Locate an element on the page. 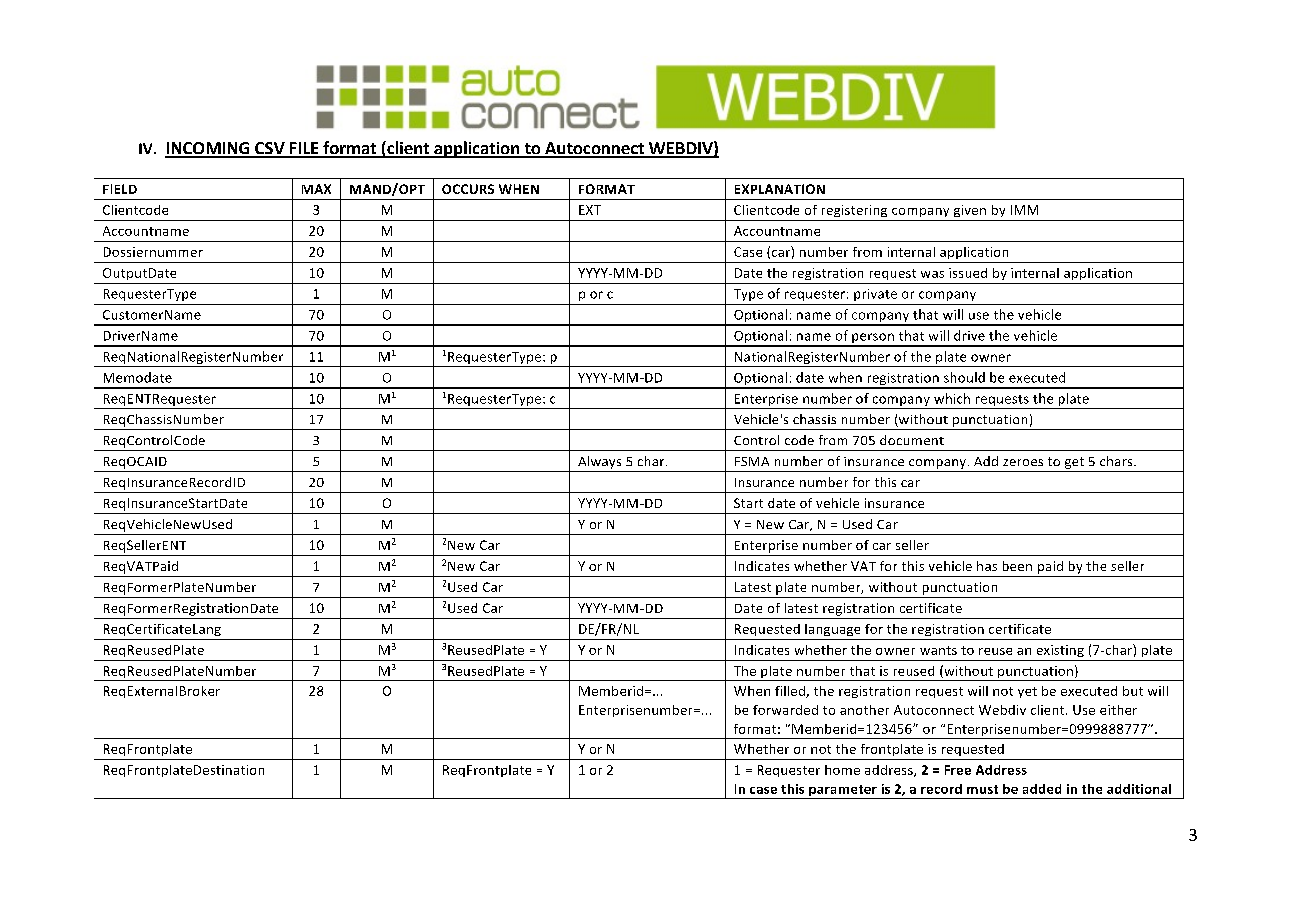 This image has height=924, width=1308. IMM is located at coordinates (1024, 210).
